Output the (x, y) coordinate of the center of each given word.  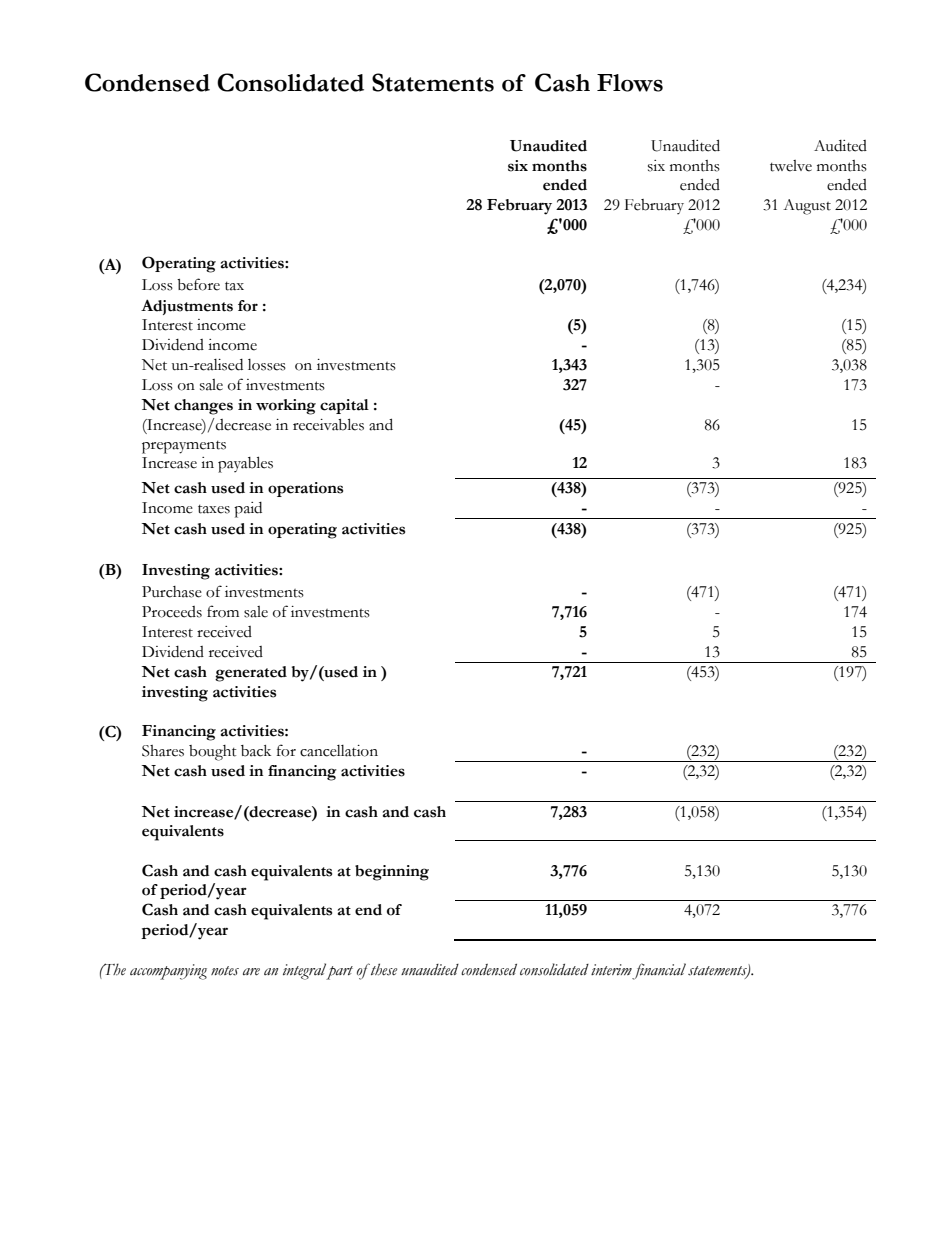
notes (225, 971)
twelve (791, 166)
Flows (630, 83)
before (198, 284)
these (383, 969)
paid (248, 510)
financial (659, 971)
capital (344, 406)
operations (305, 489)
